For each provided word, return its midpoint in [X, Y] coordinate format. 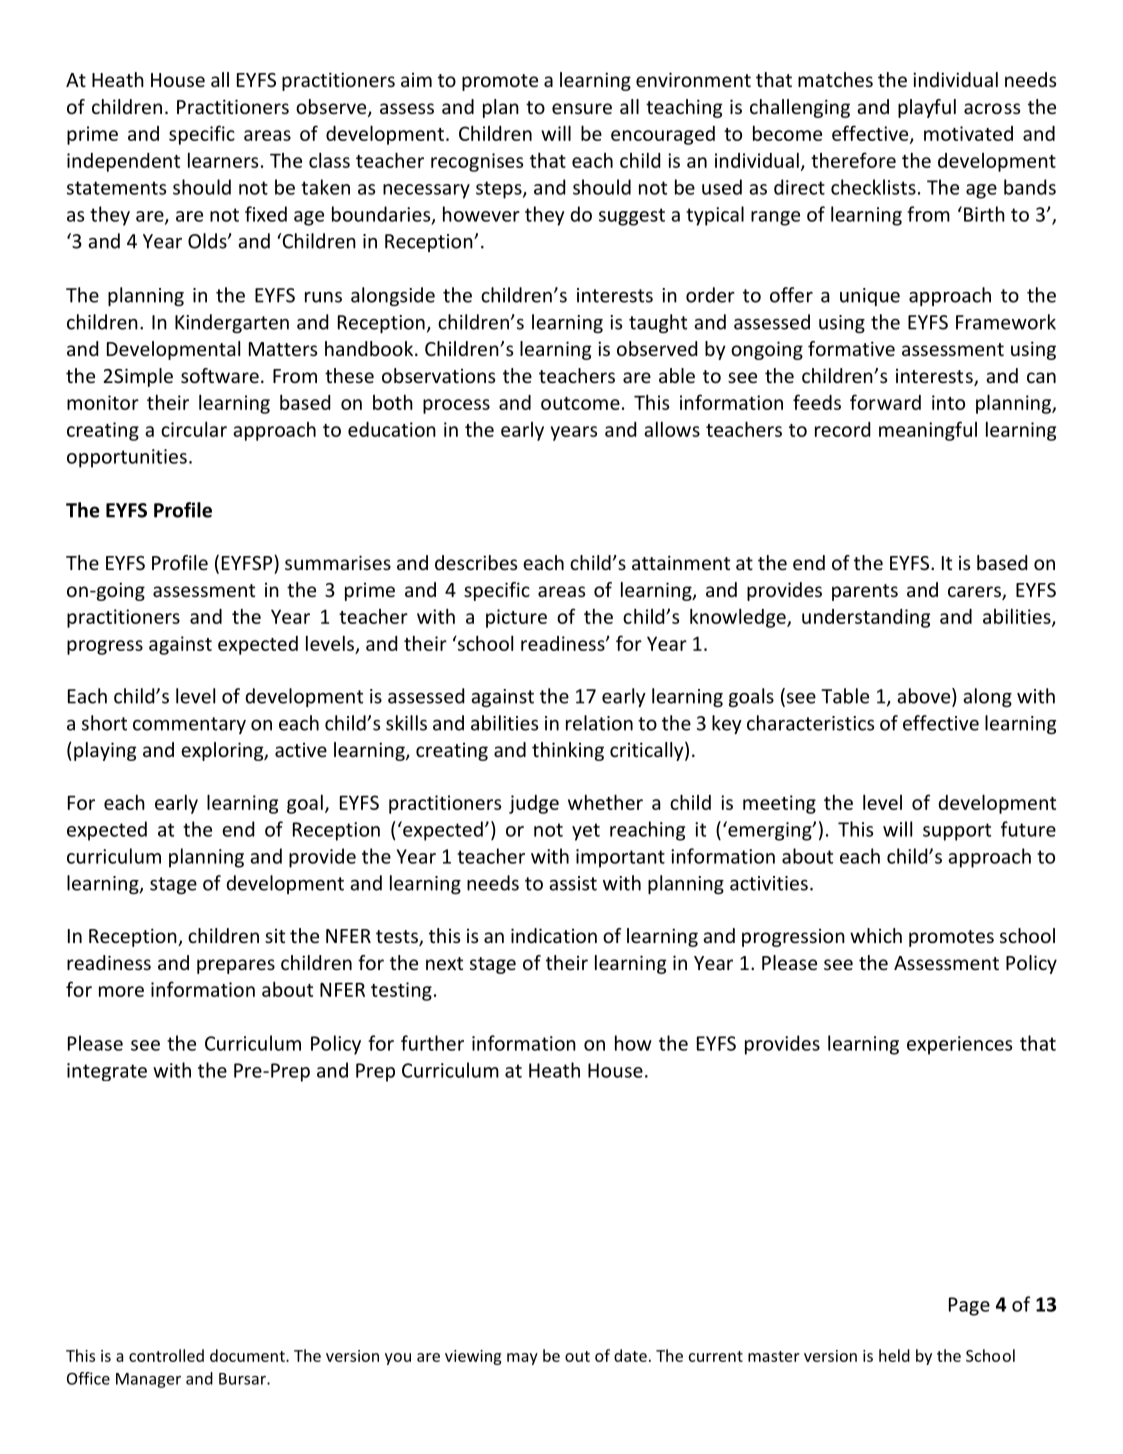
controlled [166, 1355]
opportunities [127, 458]
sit [275, 936]
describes [476, 562]
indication [554, 935]
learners [223, 160]
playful [927, 108]
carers [975, 593]
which [876, 935]
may [522, 1359]
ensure [582, 108]
